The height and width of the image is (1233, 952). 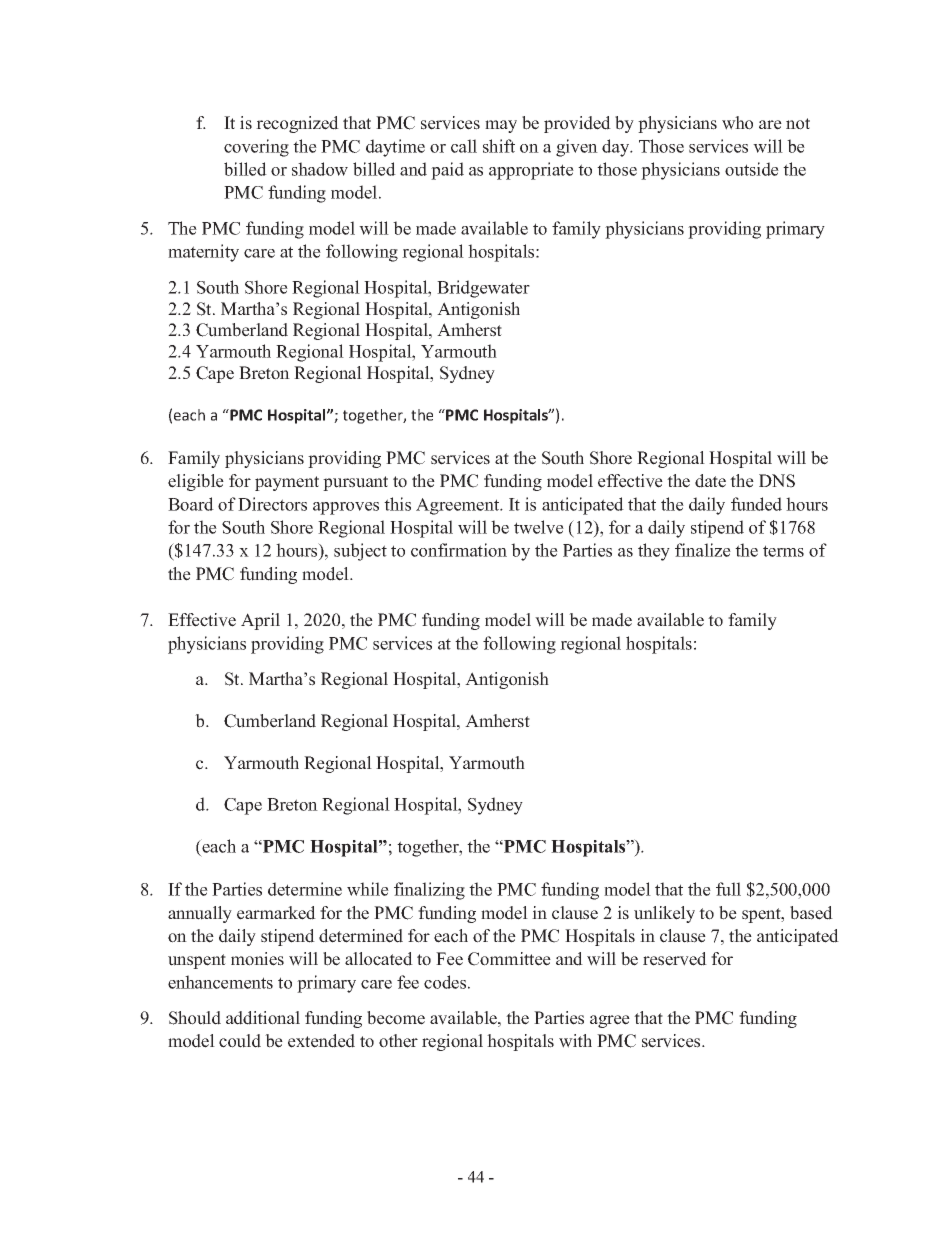 What do you see at coordinates (752, 169) in the image?
I see `outside` at bounding box center [752, 169].
